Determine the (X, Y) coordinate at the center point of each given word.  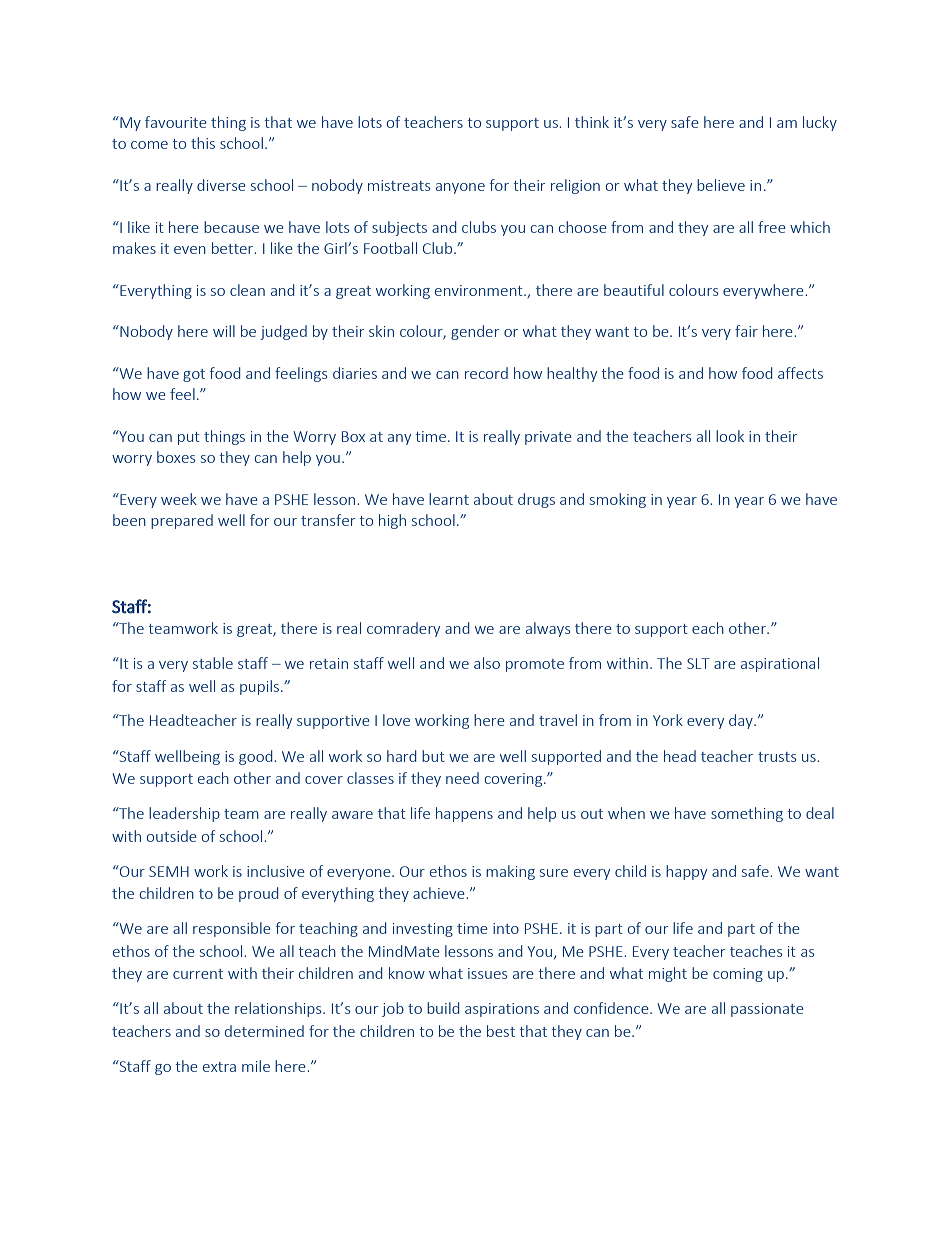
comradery (403, 629)
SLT (698, 663)
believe (721, 185)
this (203, 143)
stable (213, 663)
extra (219, 1067)
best (501, 1031)
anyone (460, 188)
